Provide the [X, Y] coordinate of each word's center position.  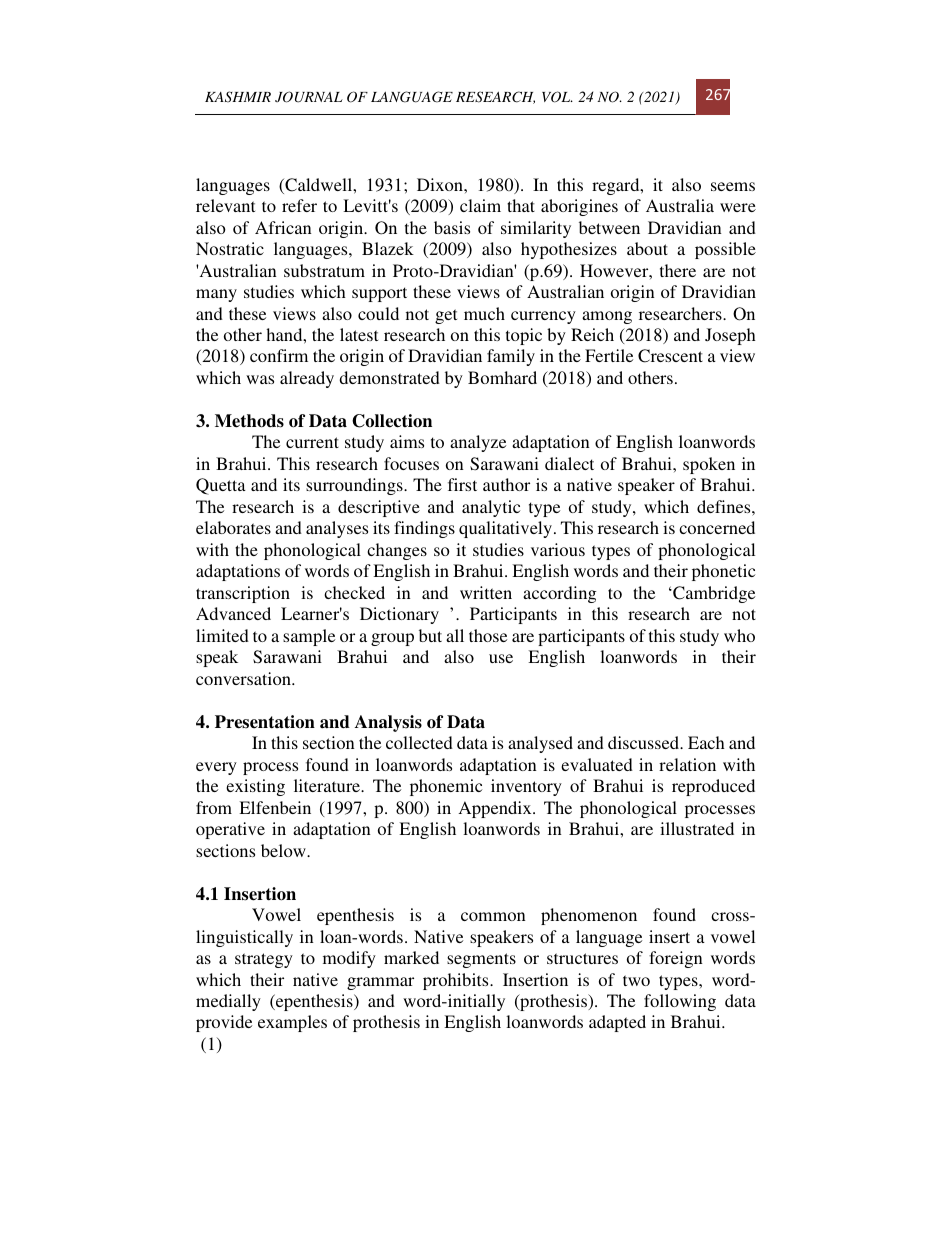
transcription [243, 594]
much [484, 313]
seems [733, 186]
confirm [279, 355]
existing [255, 787]
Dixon [441, 184]
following [680, 1002]
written [486, 592]
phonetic [723, 572]
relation [687, 764]
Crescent [670, 356]
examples [292, 1023]
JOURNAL [309, 97]
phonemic [446, 787]
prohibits [457, 981]
